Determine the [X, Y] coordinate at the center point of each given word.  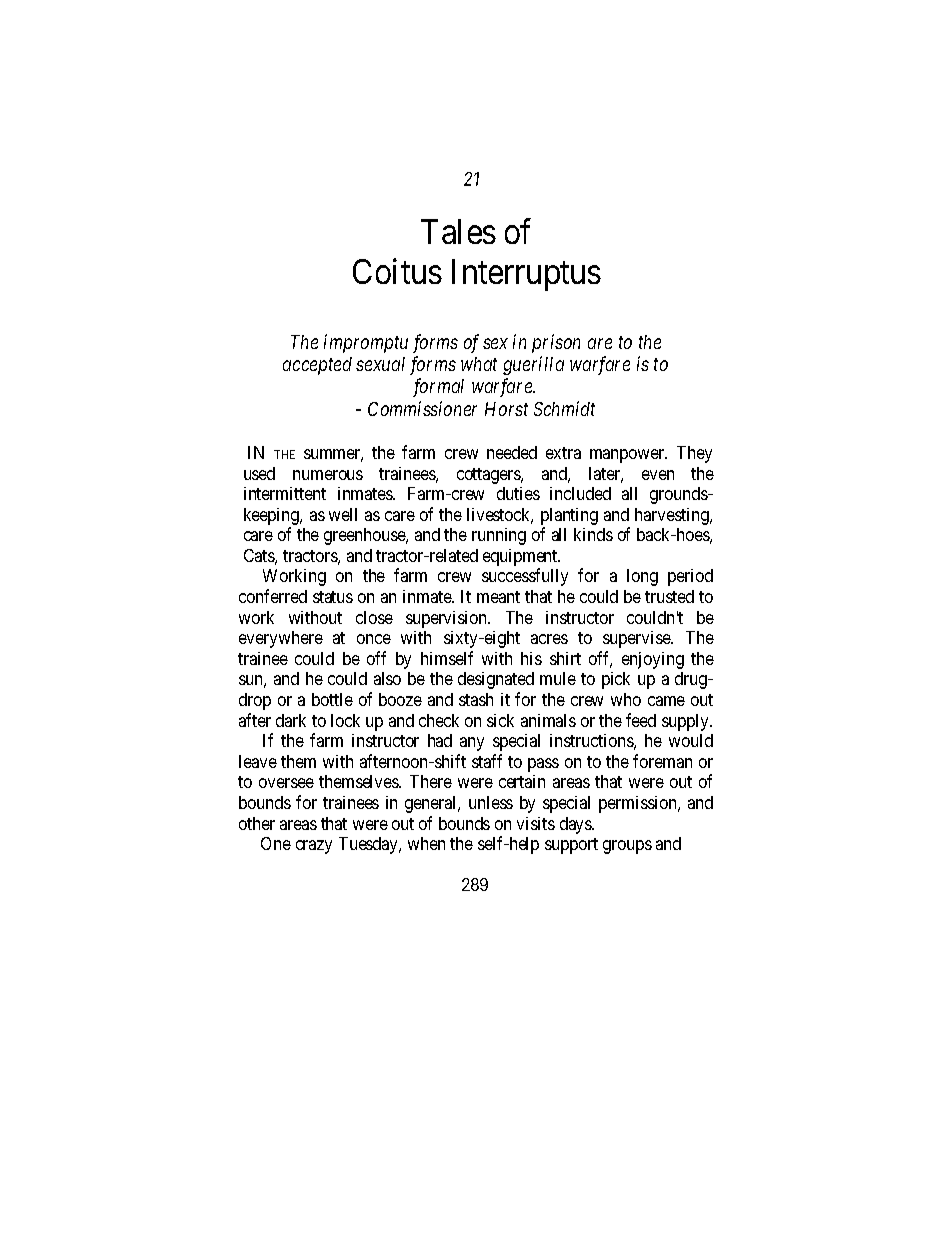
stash [476, 699]
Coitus [397, 271]
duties [518, 493]
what [479, 364]
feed [641, 720]
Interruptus [526, 275]
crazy [314, 847]
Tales [458, 231]
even [658, 475]
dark [291, 720]
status [333, 597]
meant [498, 597]
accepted [317, 366]
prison [556, 343]
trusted [669, 596]
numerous [328, 475]
